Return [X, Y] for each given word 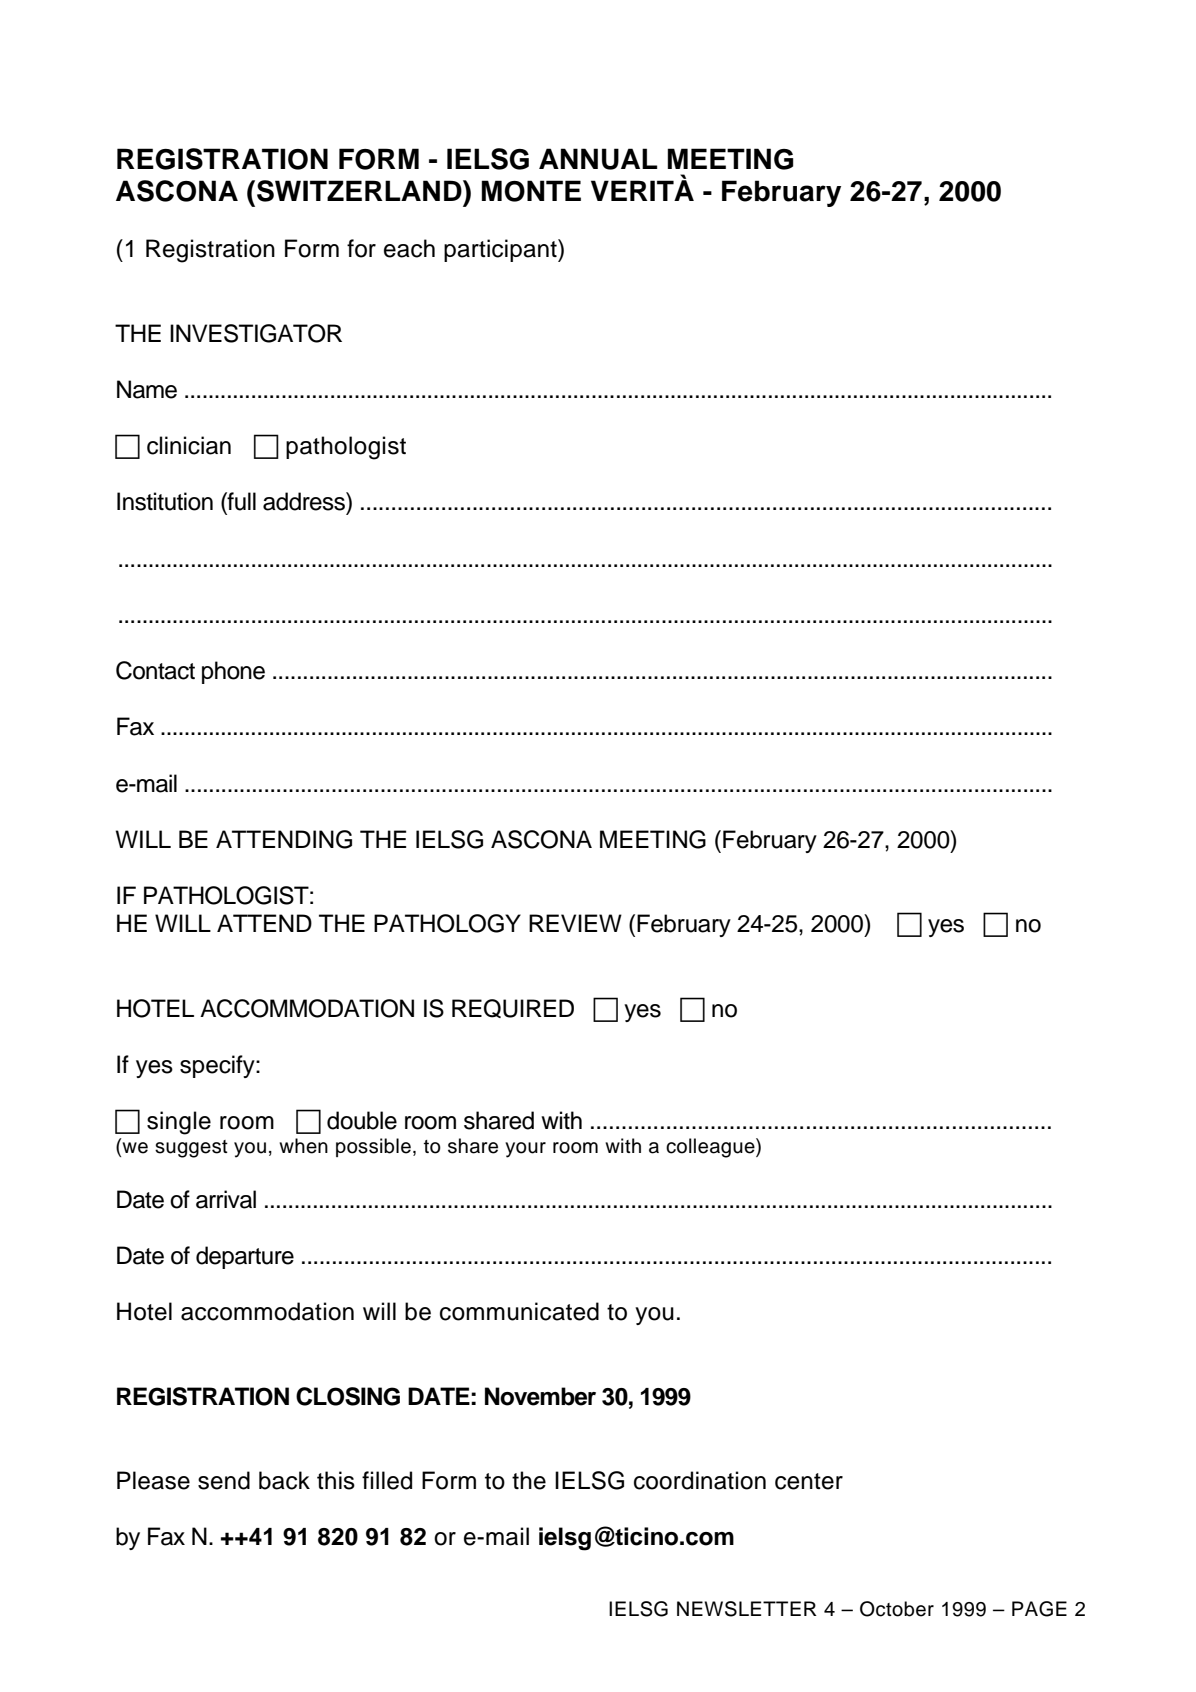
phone [233, 672]
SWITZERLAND [360, 191]
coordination [700, 1480]
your [525, 1150]
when [303, 1146]
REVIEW [575, 923]
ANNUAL [598, 159]
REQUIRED [513, 1008]
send [224, 1480]
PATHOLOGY [447, 923]
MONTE [531, 191]
